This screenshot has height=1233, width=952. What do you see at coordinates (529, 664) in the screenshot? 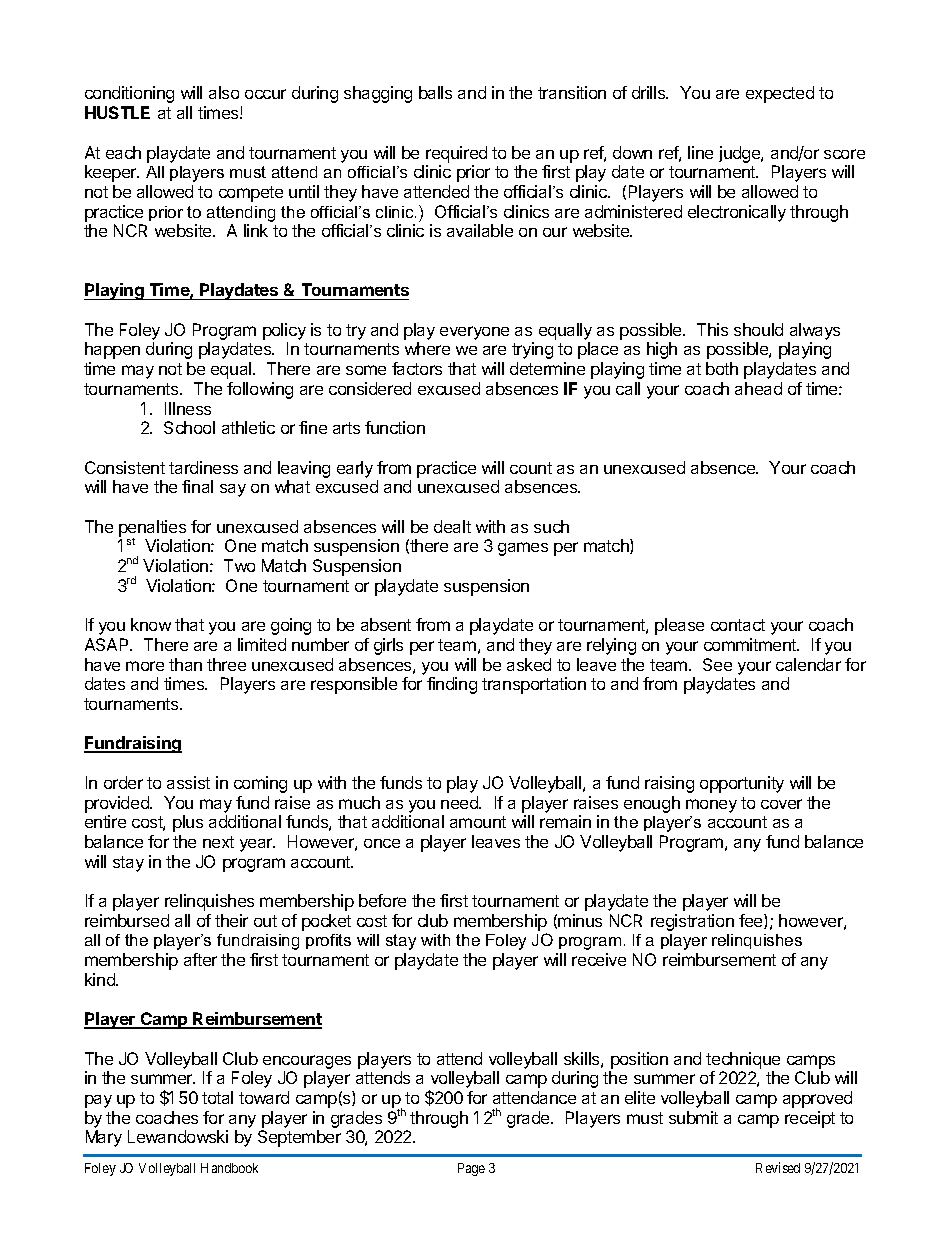
I see `asked` at bounding box center [529, 664].
